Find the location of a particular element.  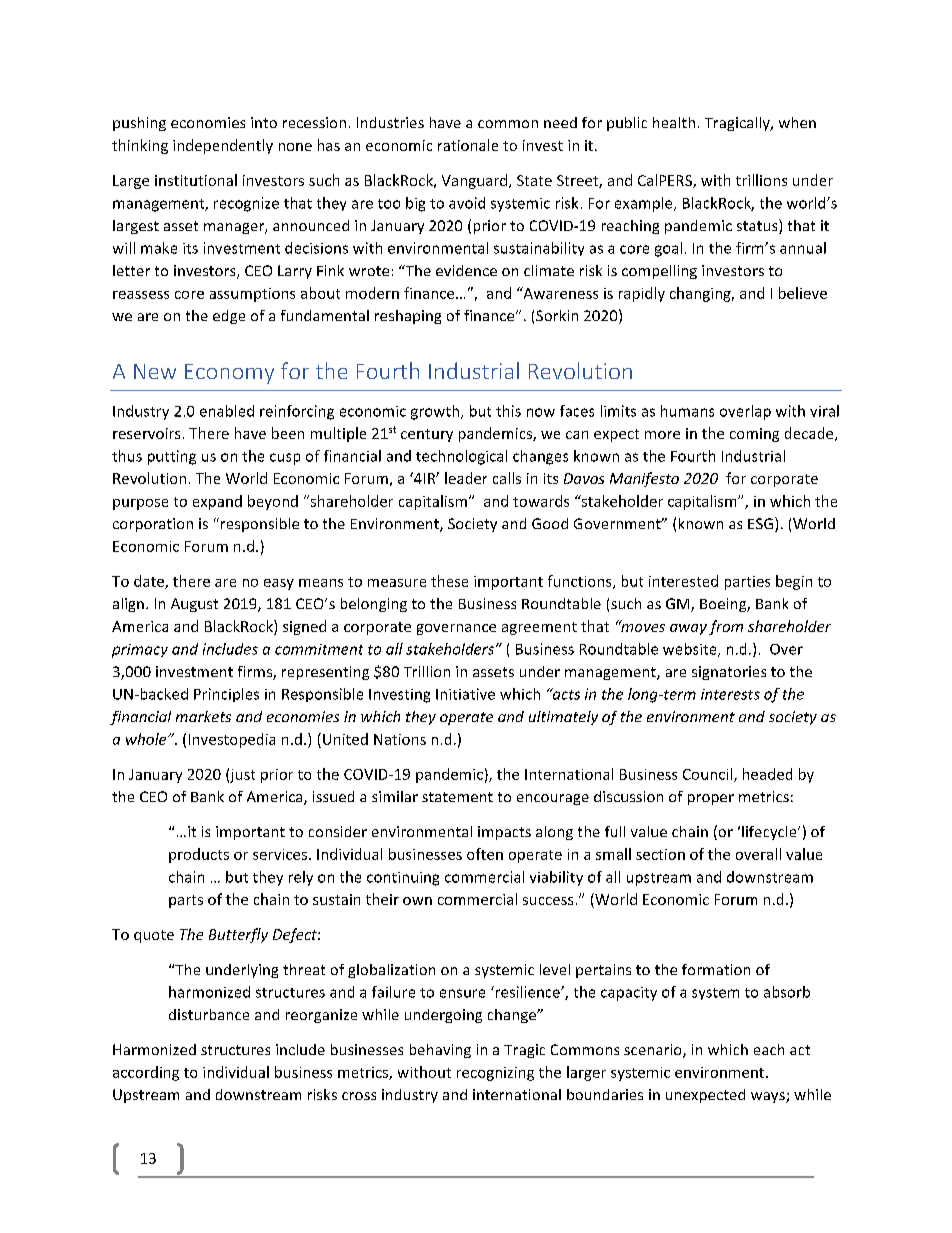

recognizing is located at coordinates (495, 1074).
